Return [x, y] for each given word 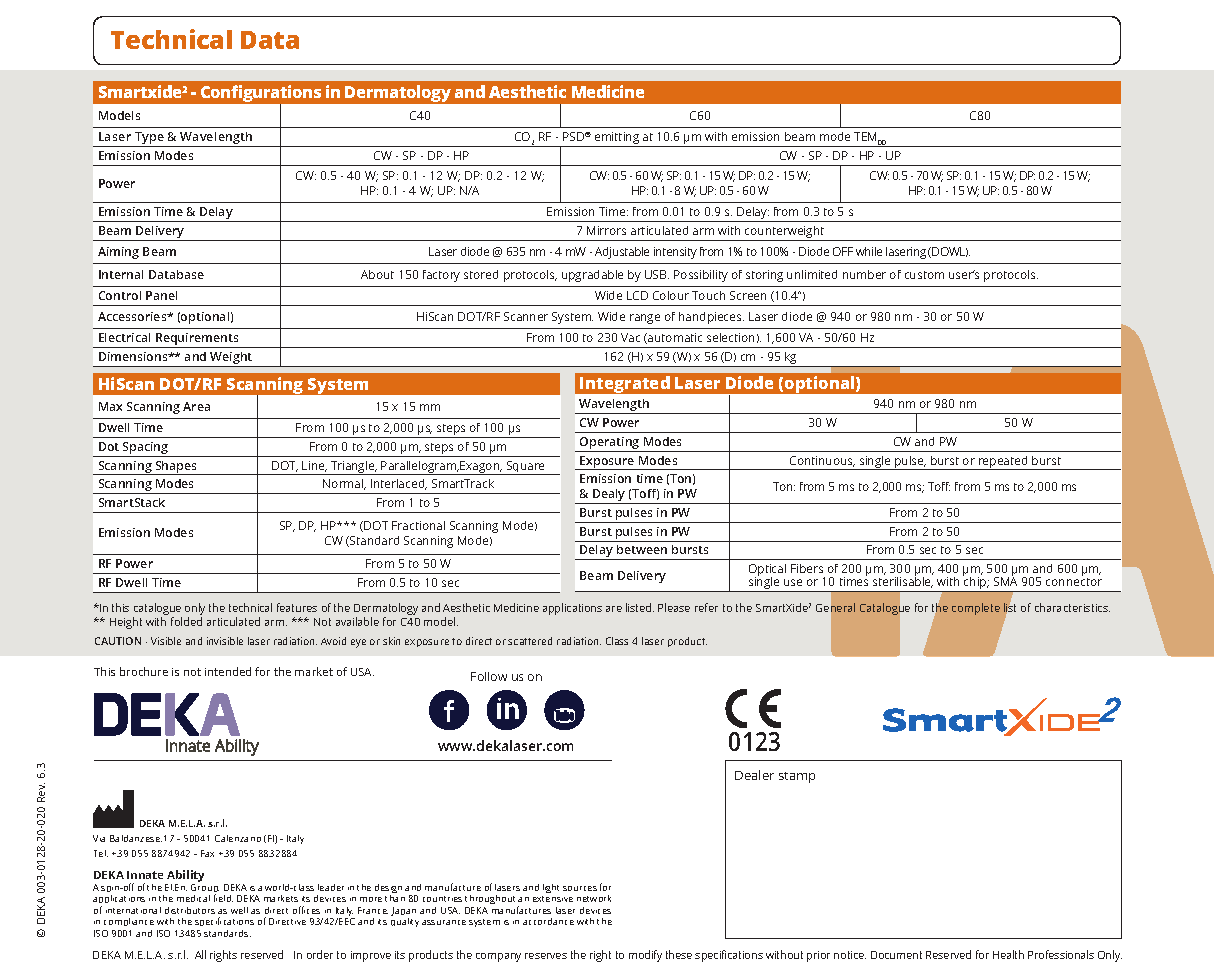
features [297, 607]
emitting [617, 139]
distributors [190, 910]
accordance [548, 921]
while [869, 251]
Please [674, 607]
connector [1074, 582]
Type [149, 139]
